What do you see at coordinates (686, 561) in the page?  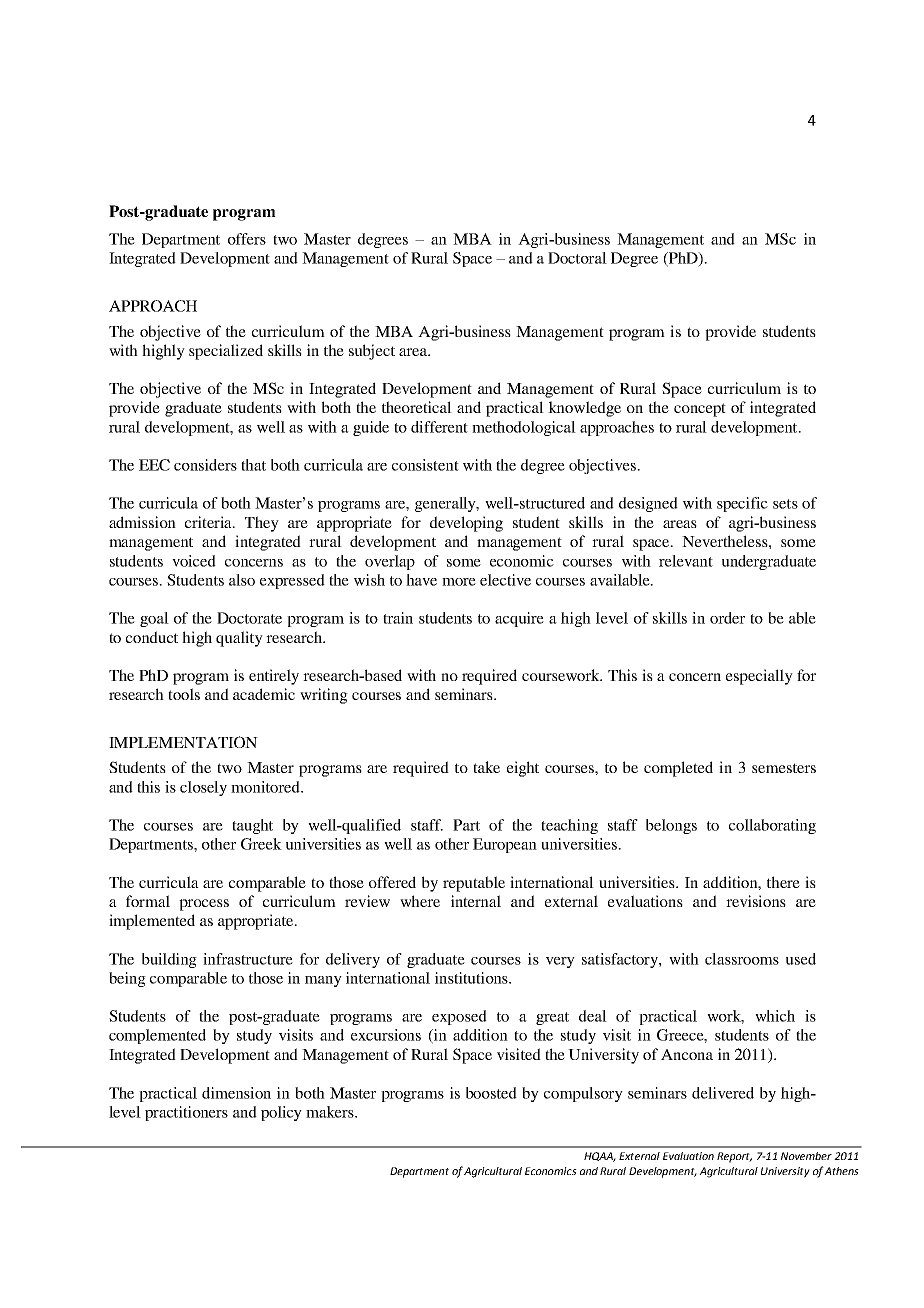 I see `relevant` at bounding box center [686, 561].
